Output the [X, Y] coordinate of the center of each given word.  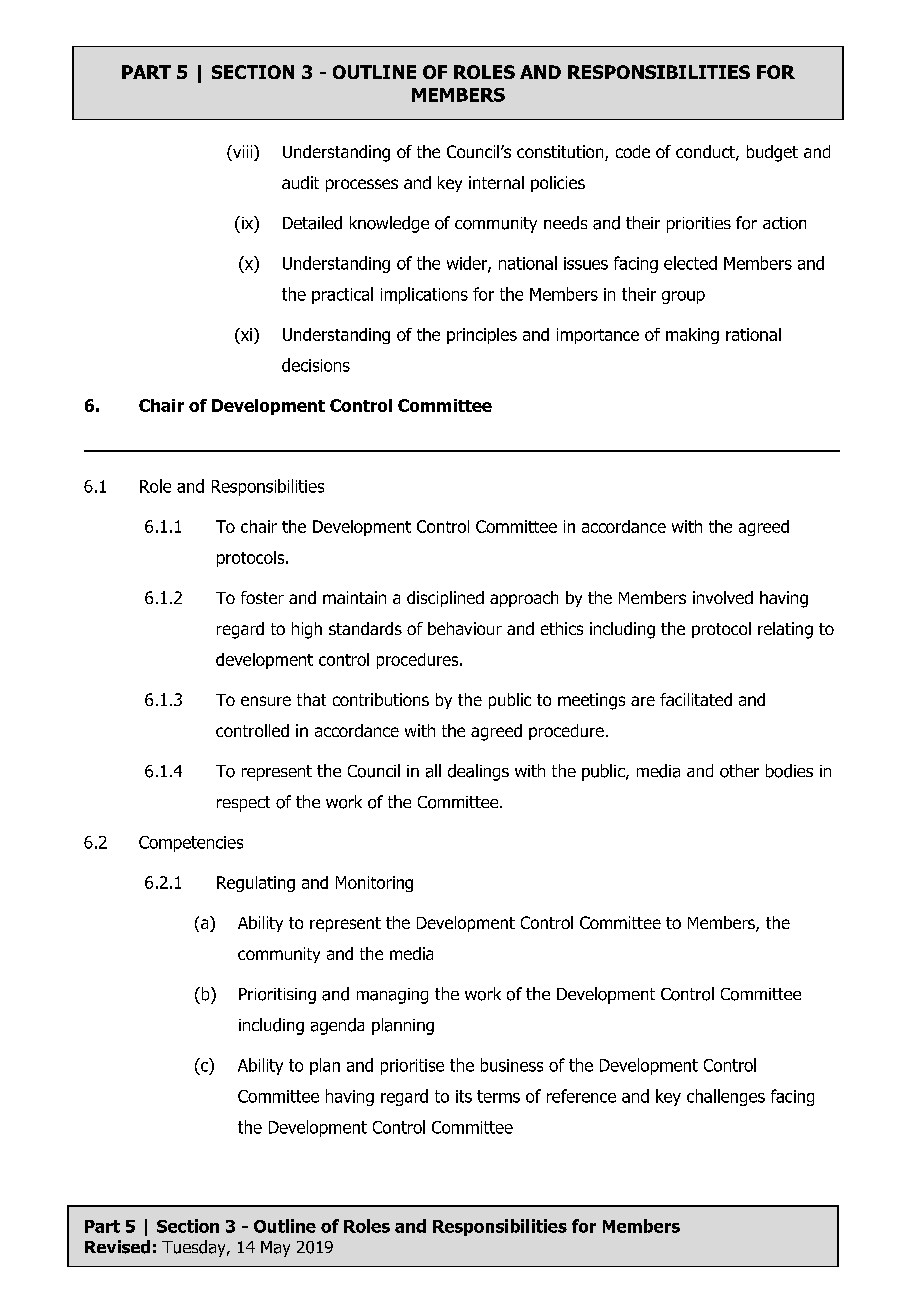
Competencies [191, 844]
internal [496, 182]
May [275, 1249]
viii [243, 153]
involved [723, 597]
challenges [726, 1097]
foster [262, 597]
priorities [699, 225]
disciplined [445, 599]
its [464, 1096]
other [739, 771]
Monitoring [374, 884]
